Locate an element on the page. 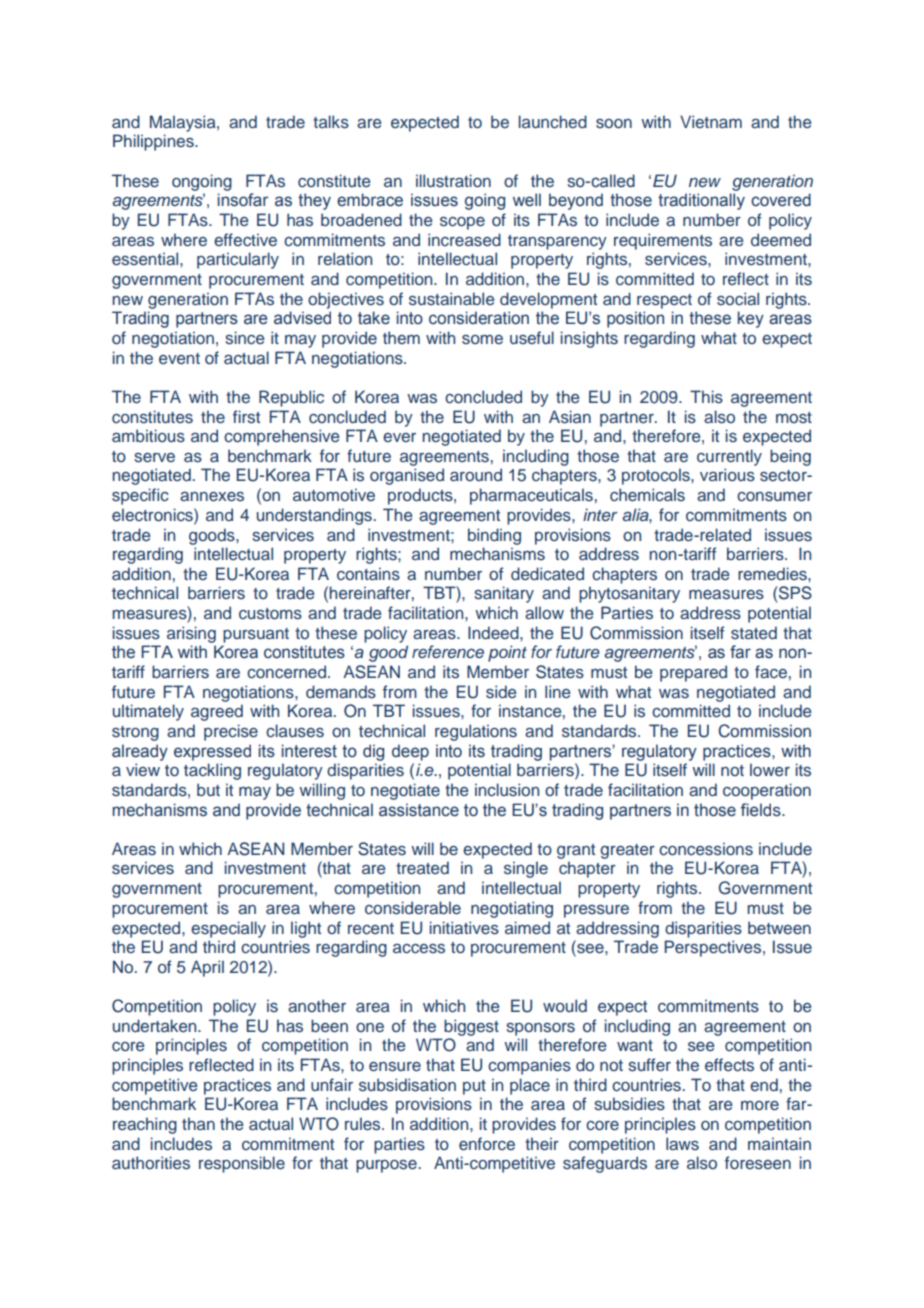  stated is located at coordinates (754, 632).
